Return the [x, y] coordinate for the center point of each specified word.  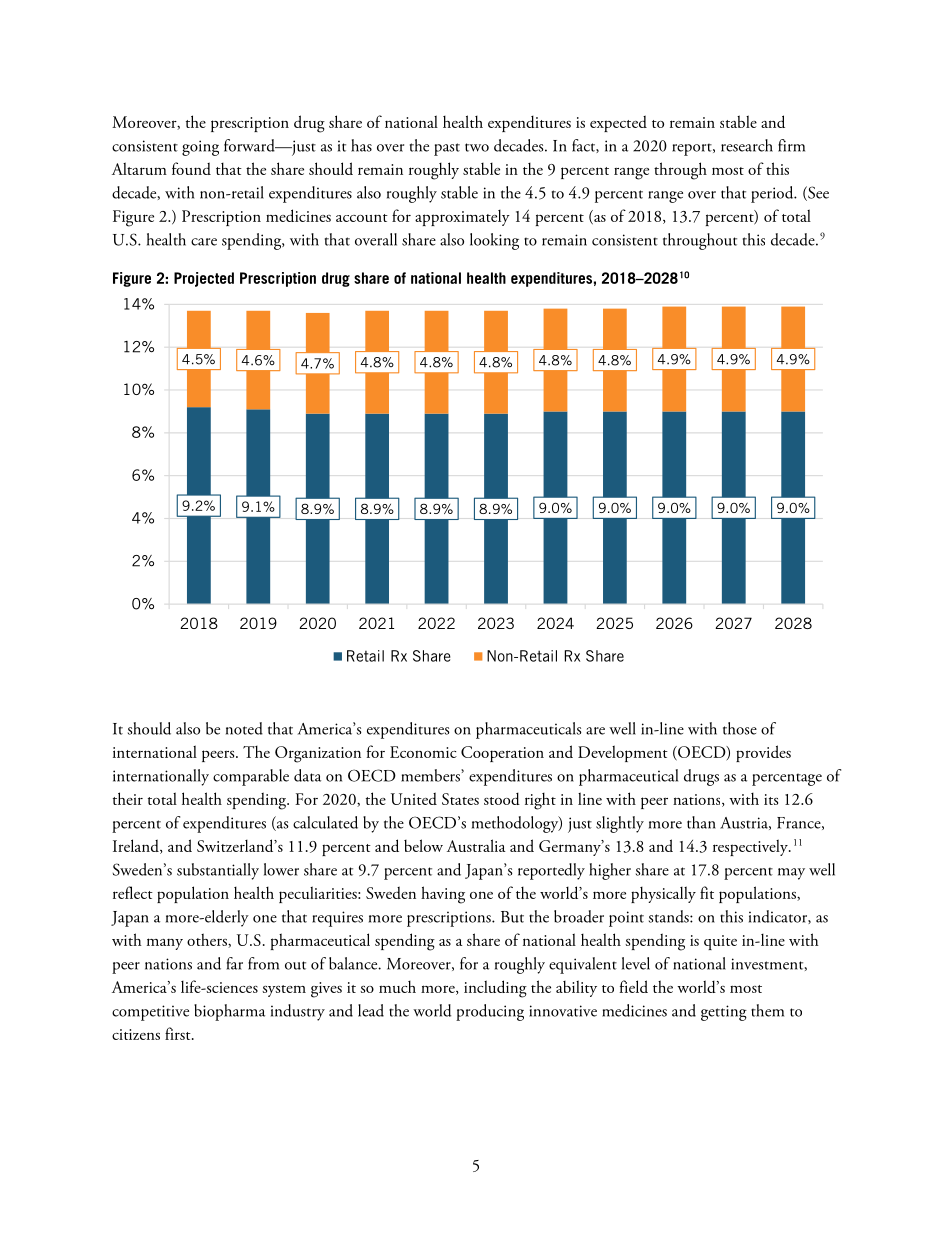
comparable [251, 777]
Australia [476, 845]
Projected [204, 279]
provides [763, 753]
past [447, 149]
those [740, 728]
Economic [423, 752]
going [200, 148]
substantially [218, 871]
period [773, 194]
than [701, 822]
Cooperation [502, 754]
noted [244, 728]
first [179, 1033]
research [747, 145]
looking [494, 241]
